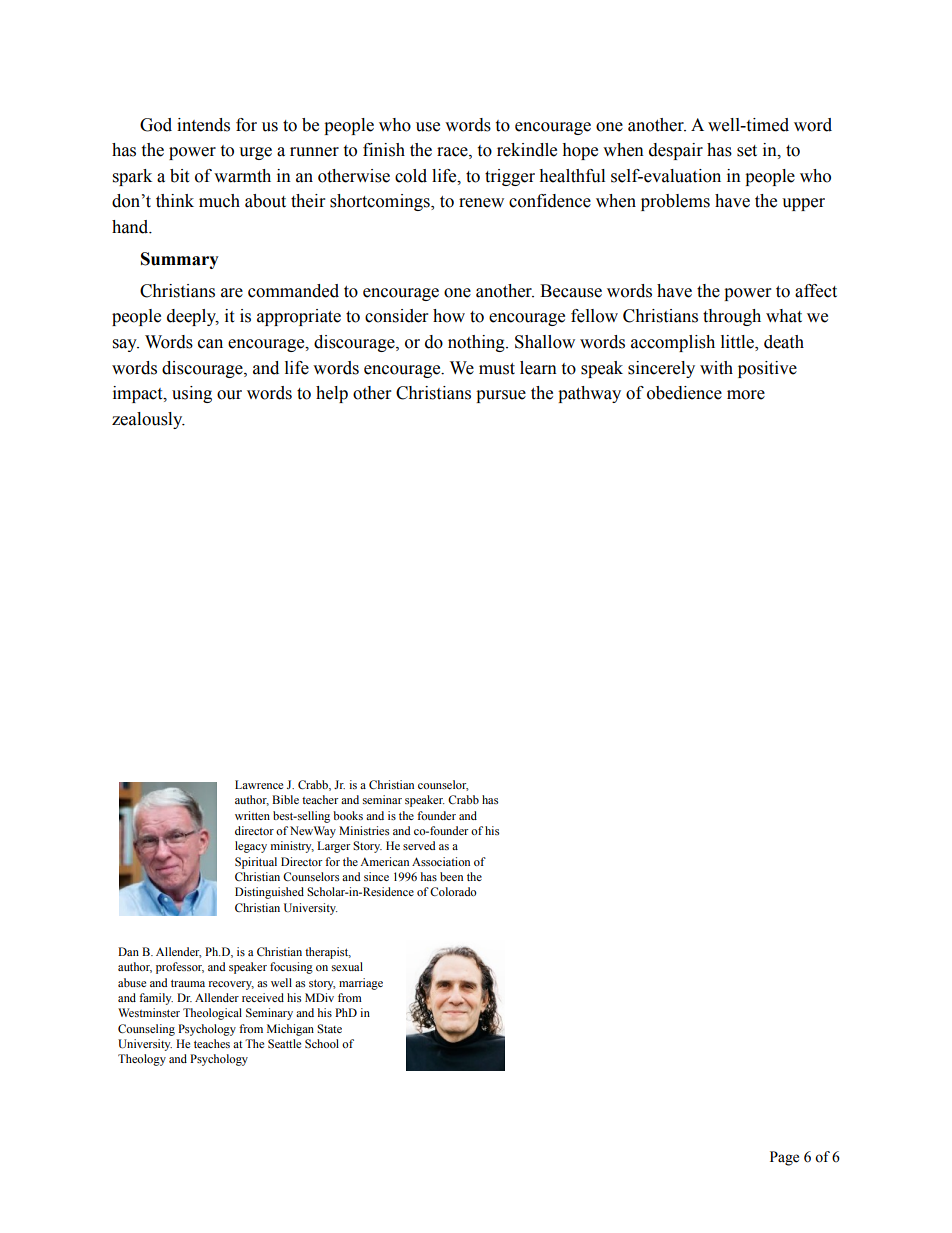 This document has height=1233, width=952. Describe the element at coordinates (501, 396) in the document. I see `pursue` at that location.
